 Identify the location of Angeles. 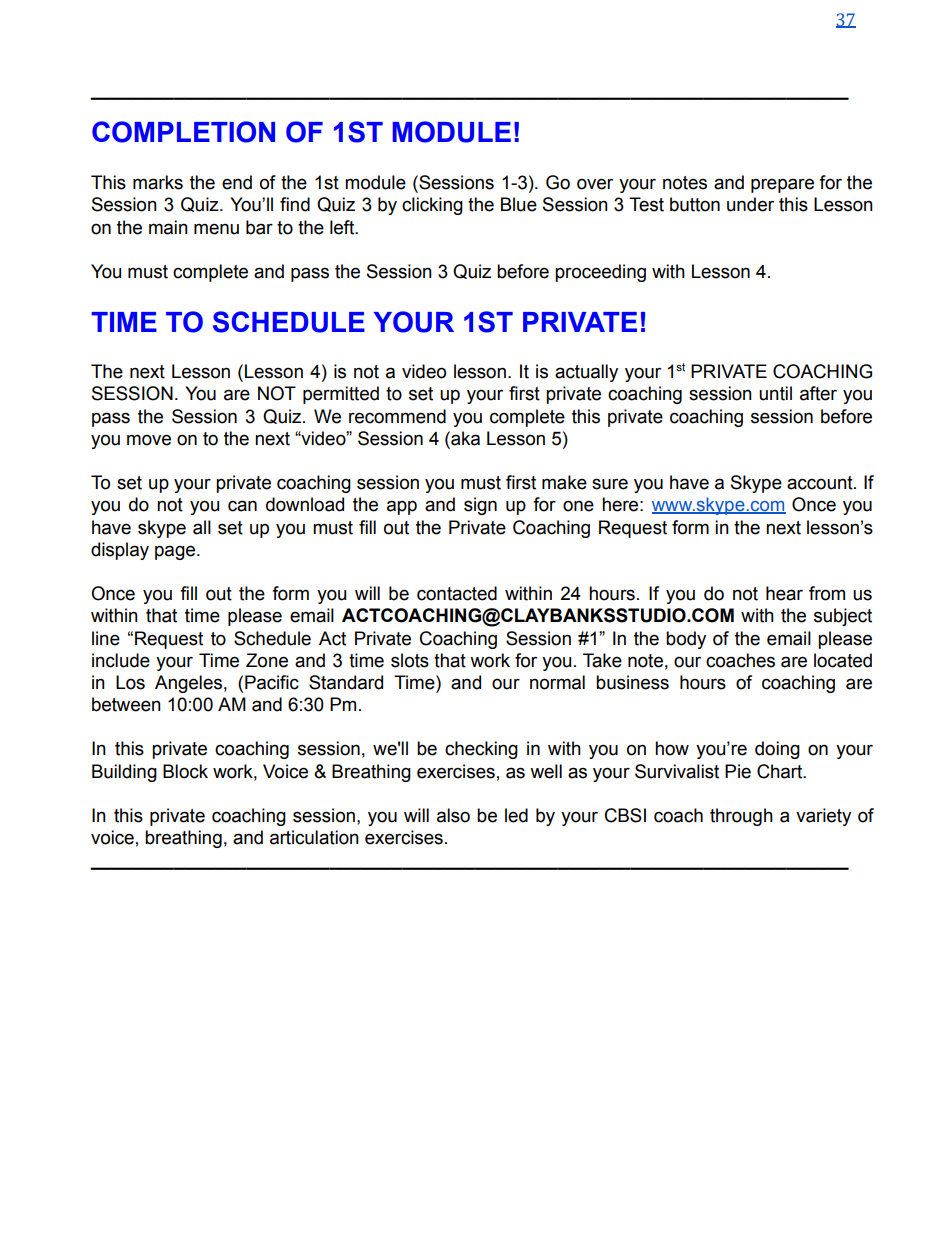
(188, 684).
